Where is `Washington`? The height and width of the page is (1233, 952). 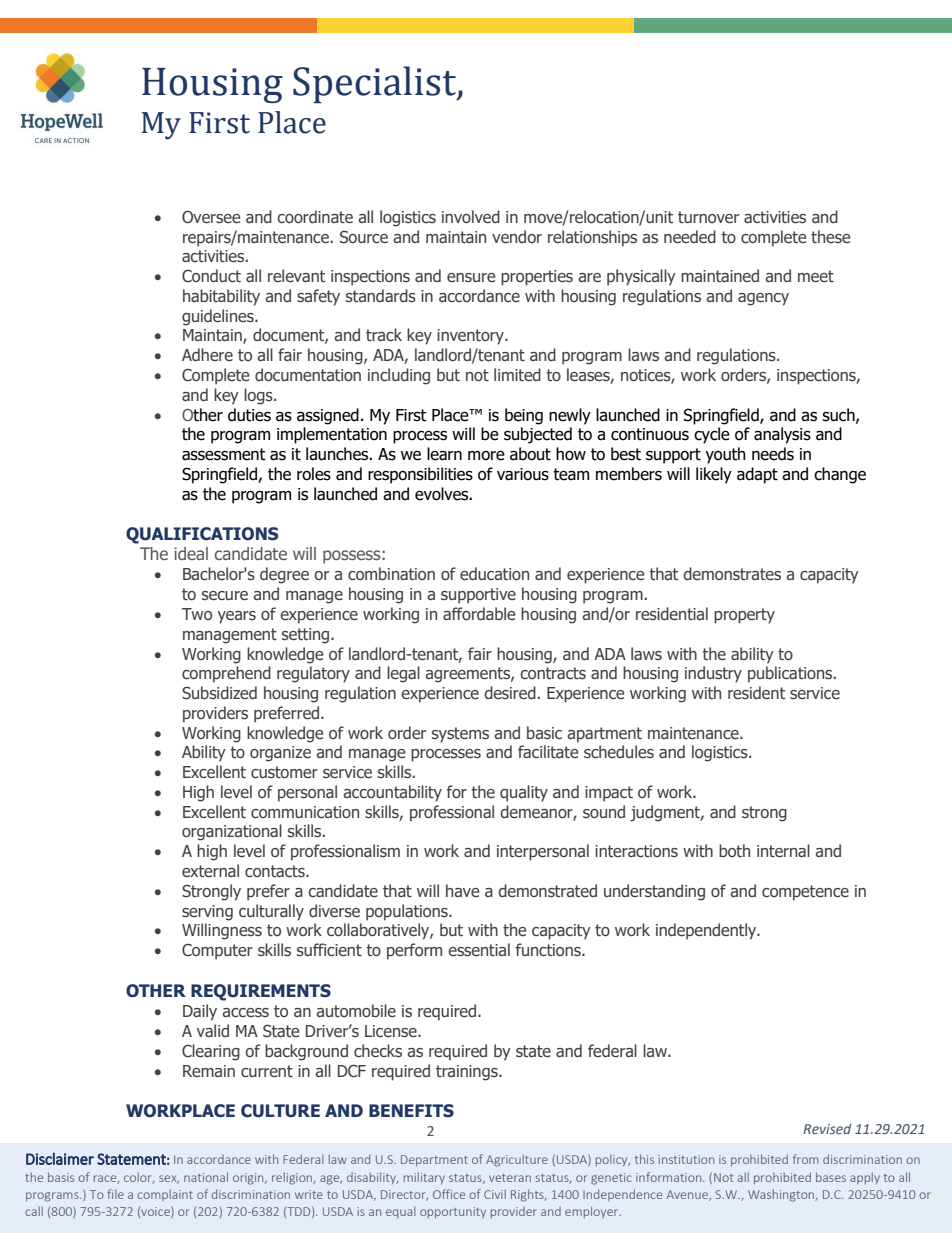 Washington is located at coordinates (782, 1195).
